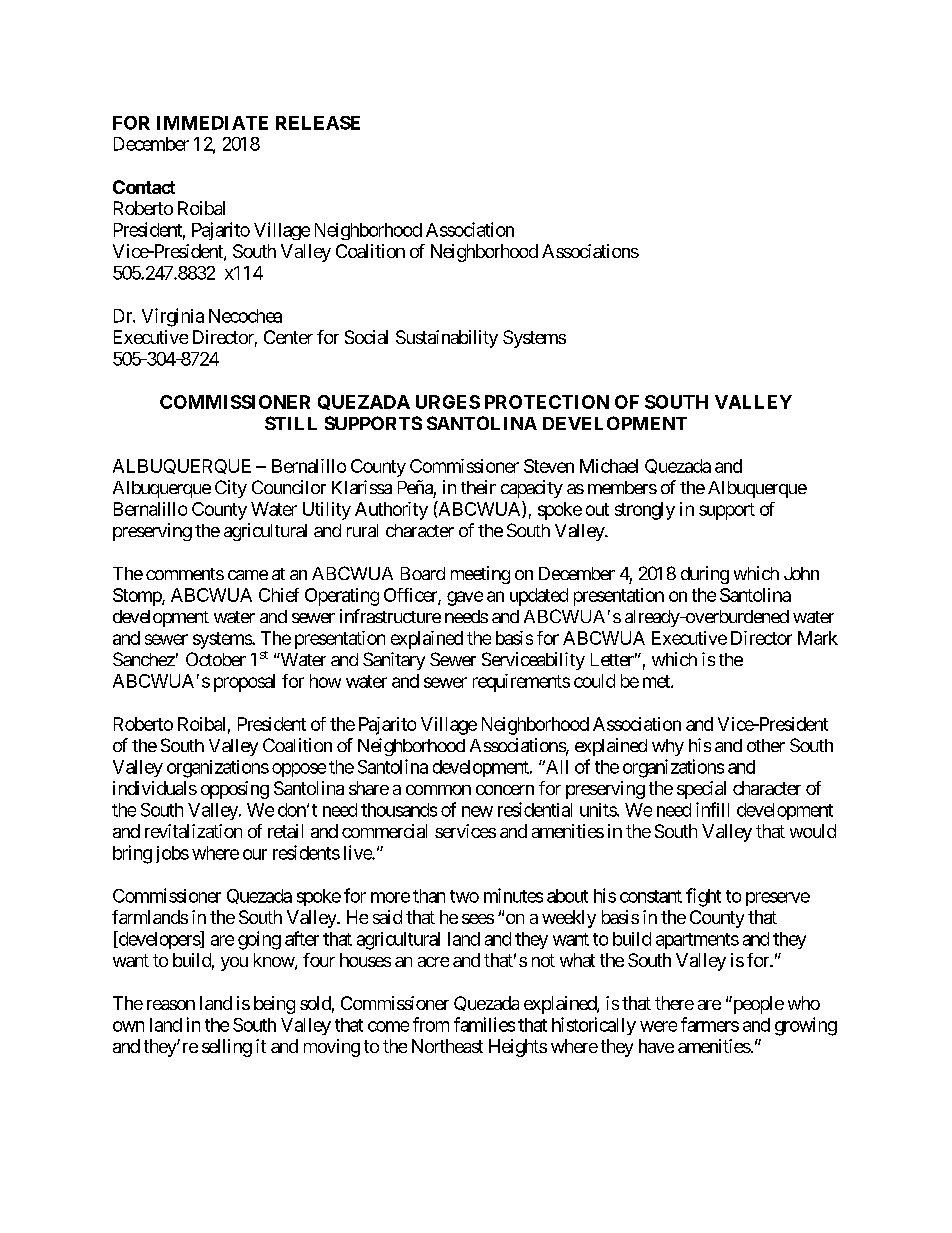 The image size is (952, 1233). What do you see at coordinates (289, 487) in the image?
I see `Councilor` at bounding box center [289, 487].
